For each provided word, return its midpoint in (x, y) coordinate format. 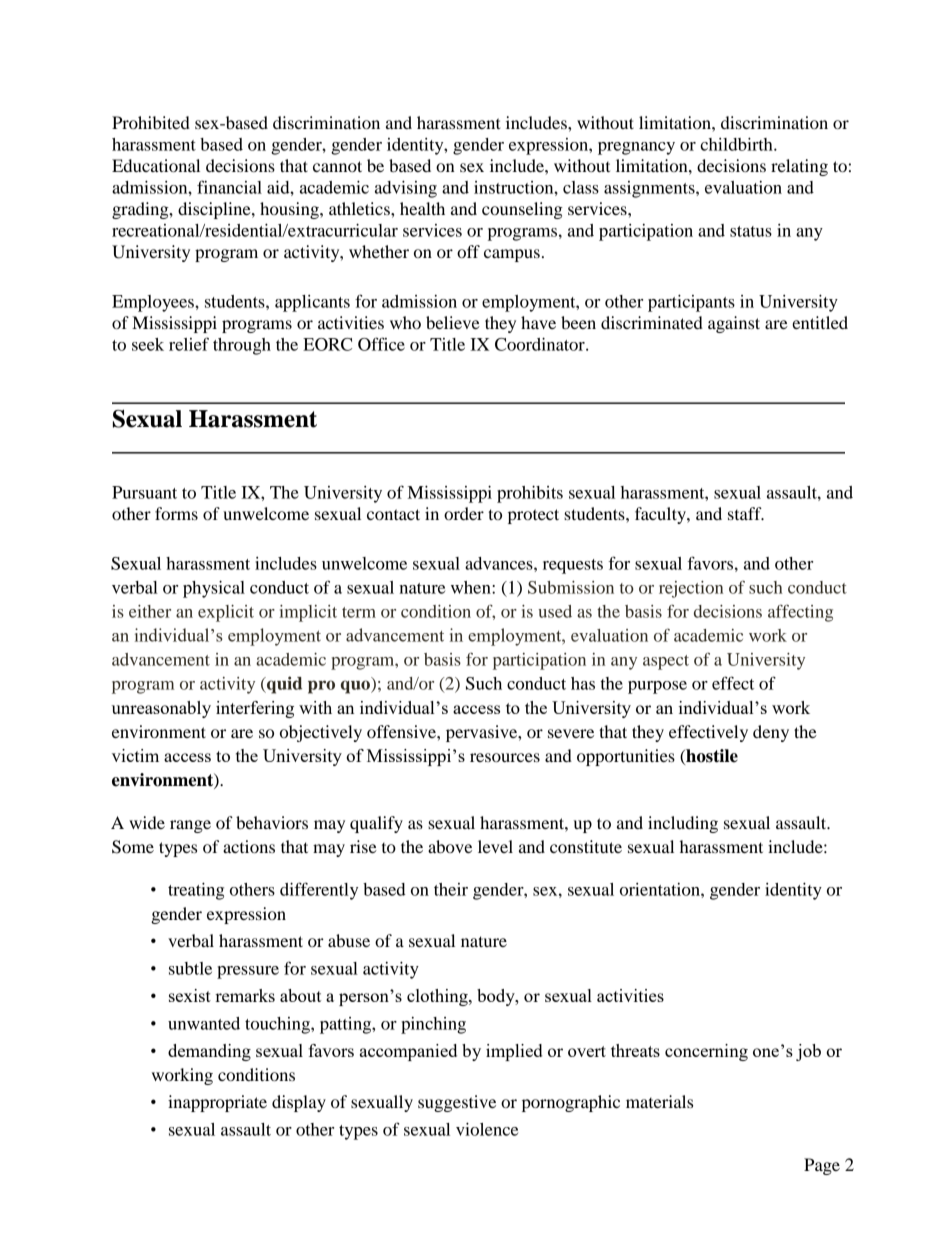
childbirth (737, 144)
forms (176, 513)
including (683, 824)
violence (487, 1129)
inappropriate (217, 1103)
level (495, 846)
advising (406, 189)
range (190, 826)
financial (229, 187)
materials (659, 1101)
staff (746, 513)
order (464, 513)
